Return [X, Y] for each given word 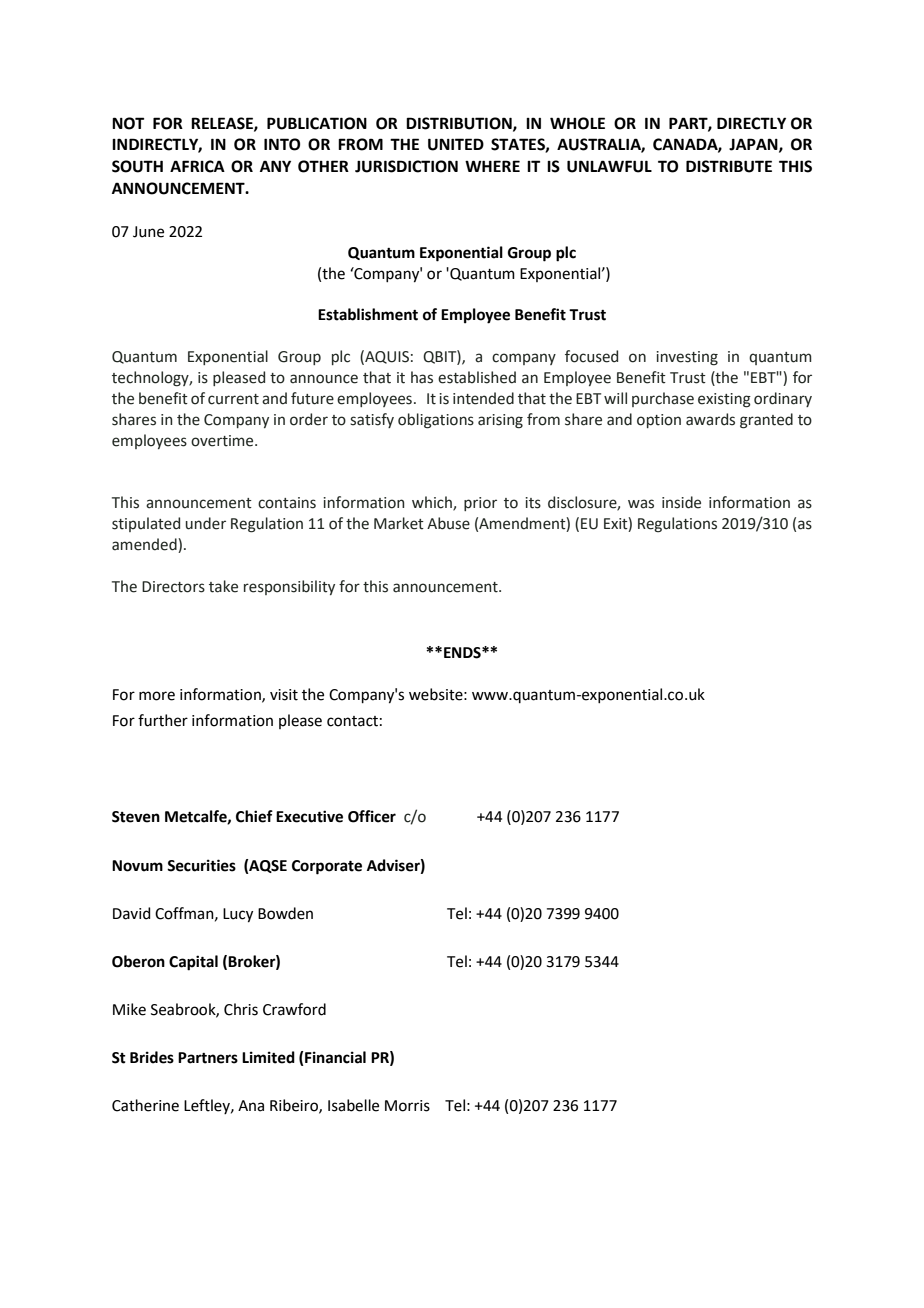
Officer [372, 816]
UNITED [456, 144]
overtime [223, 441]
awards [710, 419]
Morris [407, 1106]
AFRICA [197, 166]
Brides [152, 1057]
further [163, 720]
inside [681, 502]
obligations [436, 421]
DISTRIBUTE [729, 166]
